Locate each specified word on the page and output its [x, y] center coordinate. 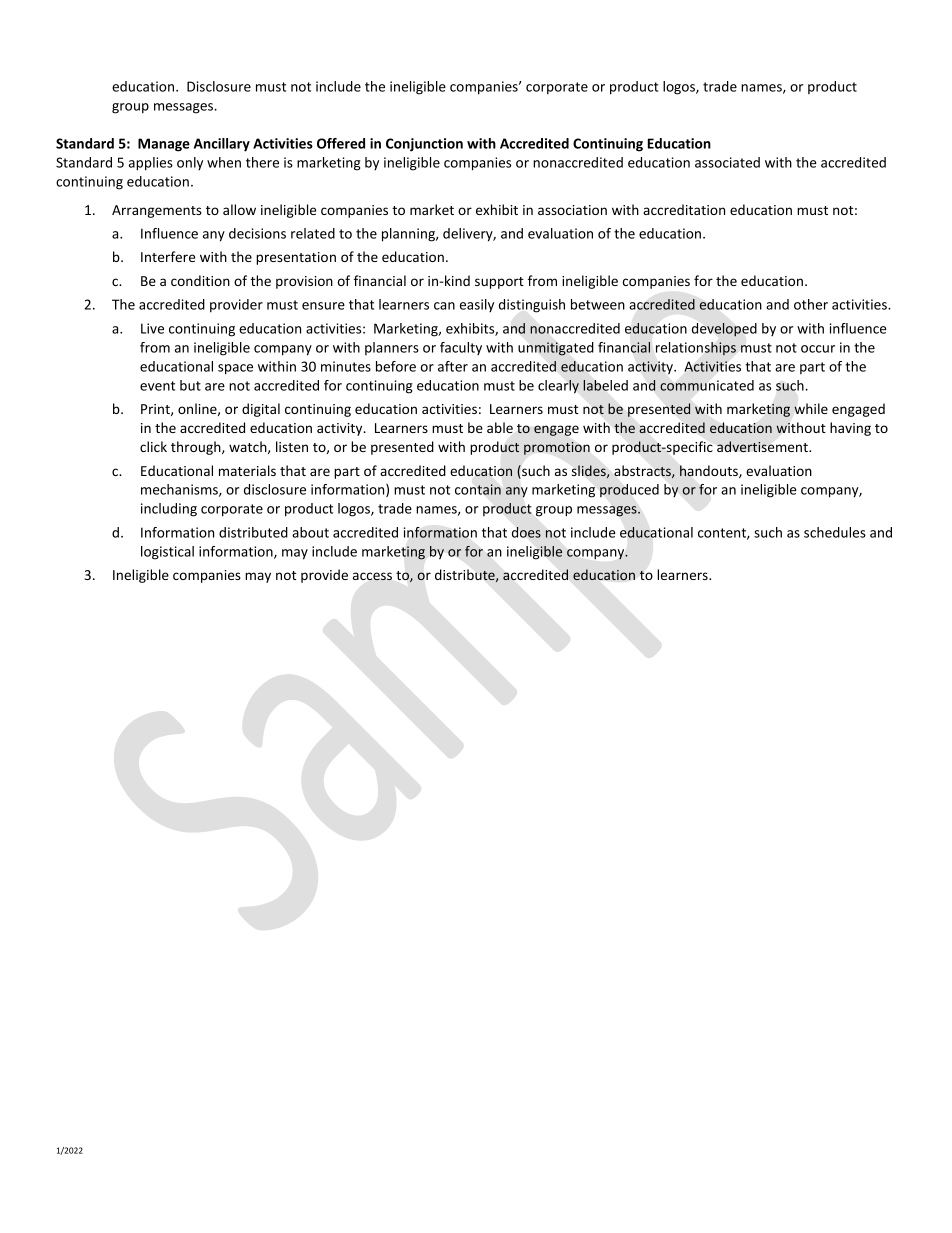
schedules [835, 532]
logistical [167, 553]
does [526, 532]
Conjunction [424, 145]
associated [727, 162]
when [224, 162]
